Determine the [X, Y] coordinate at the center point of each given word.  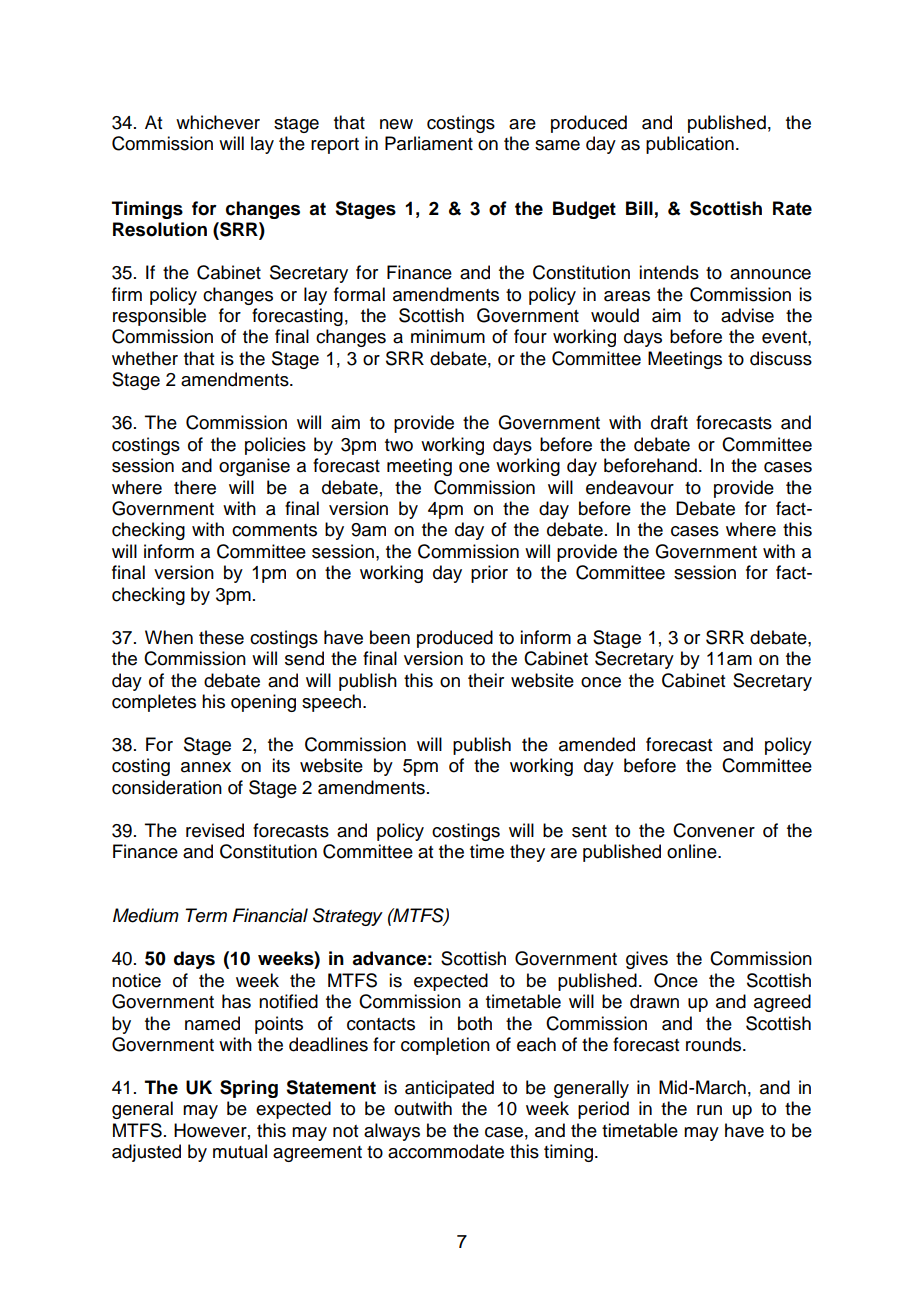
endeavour [630, 487]
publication [690, 145]
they [527, 853]
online [693, 851]
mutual [240, 1151]
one [474, 467]
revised [215, 830]
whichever [218, 122]
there [195, 487]
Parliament [429, 143]
